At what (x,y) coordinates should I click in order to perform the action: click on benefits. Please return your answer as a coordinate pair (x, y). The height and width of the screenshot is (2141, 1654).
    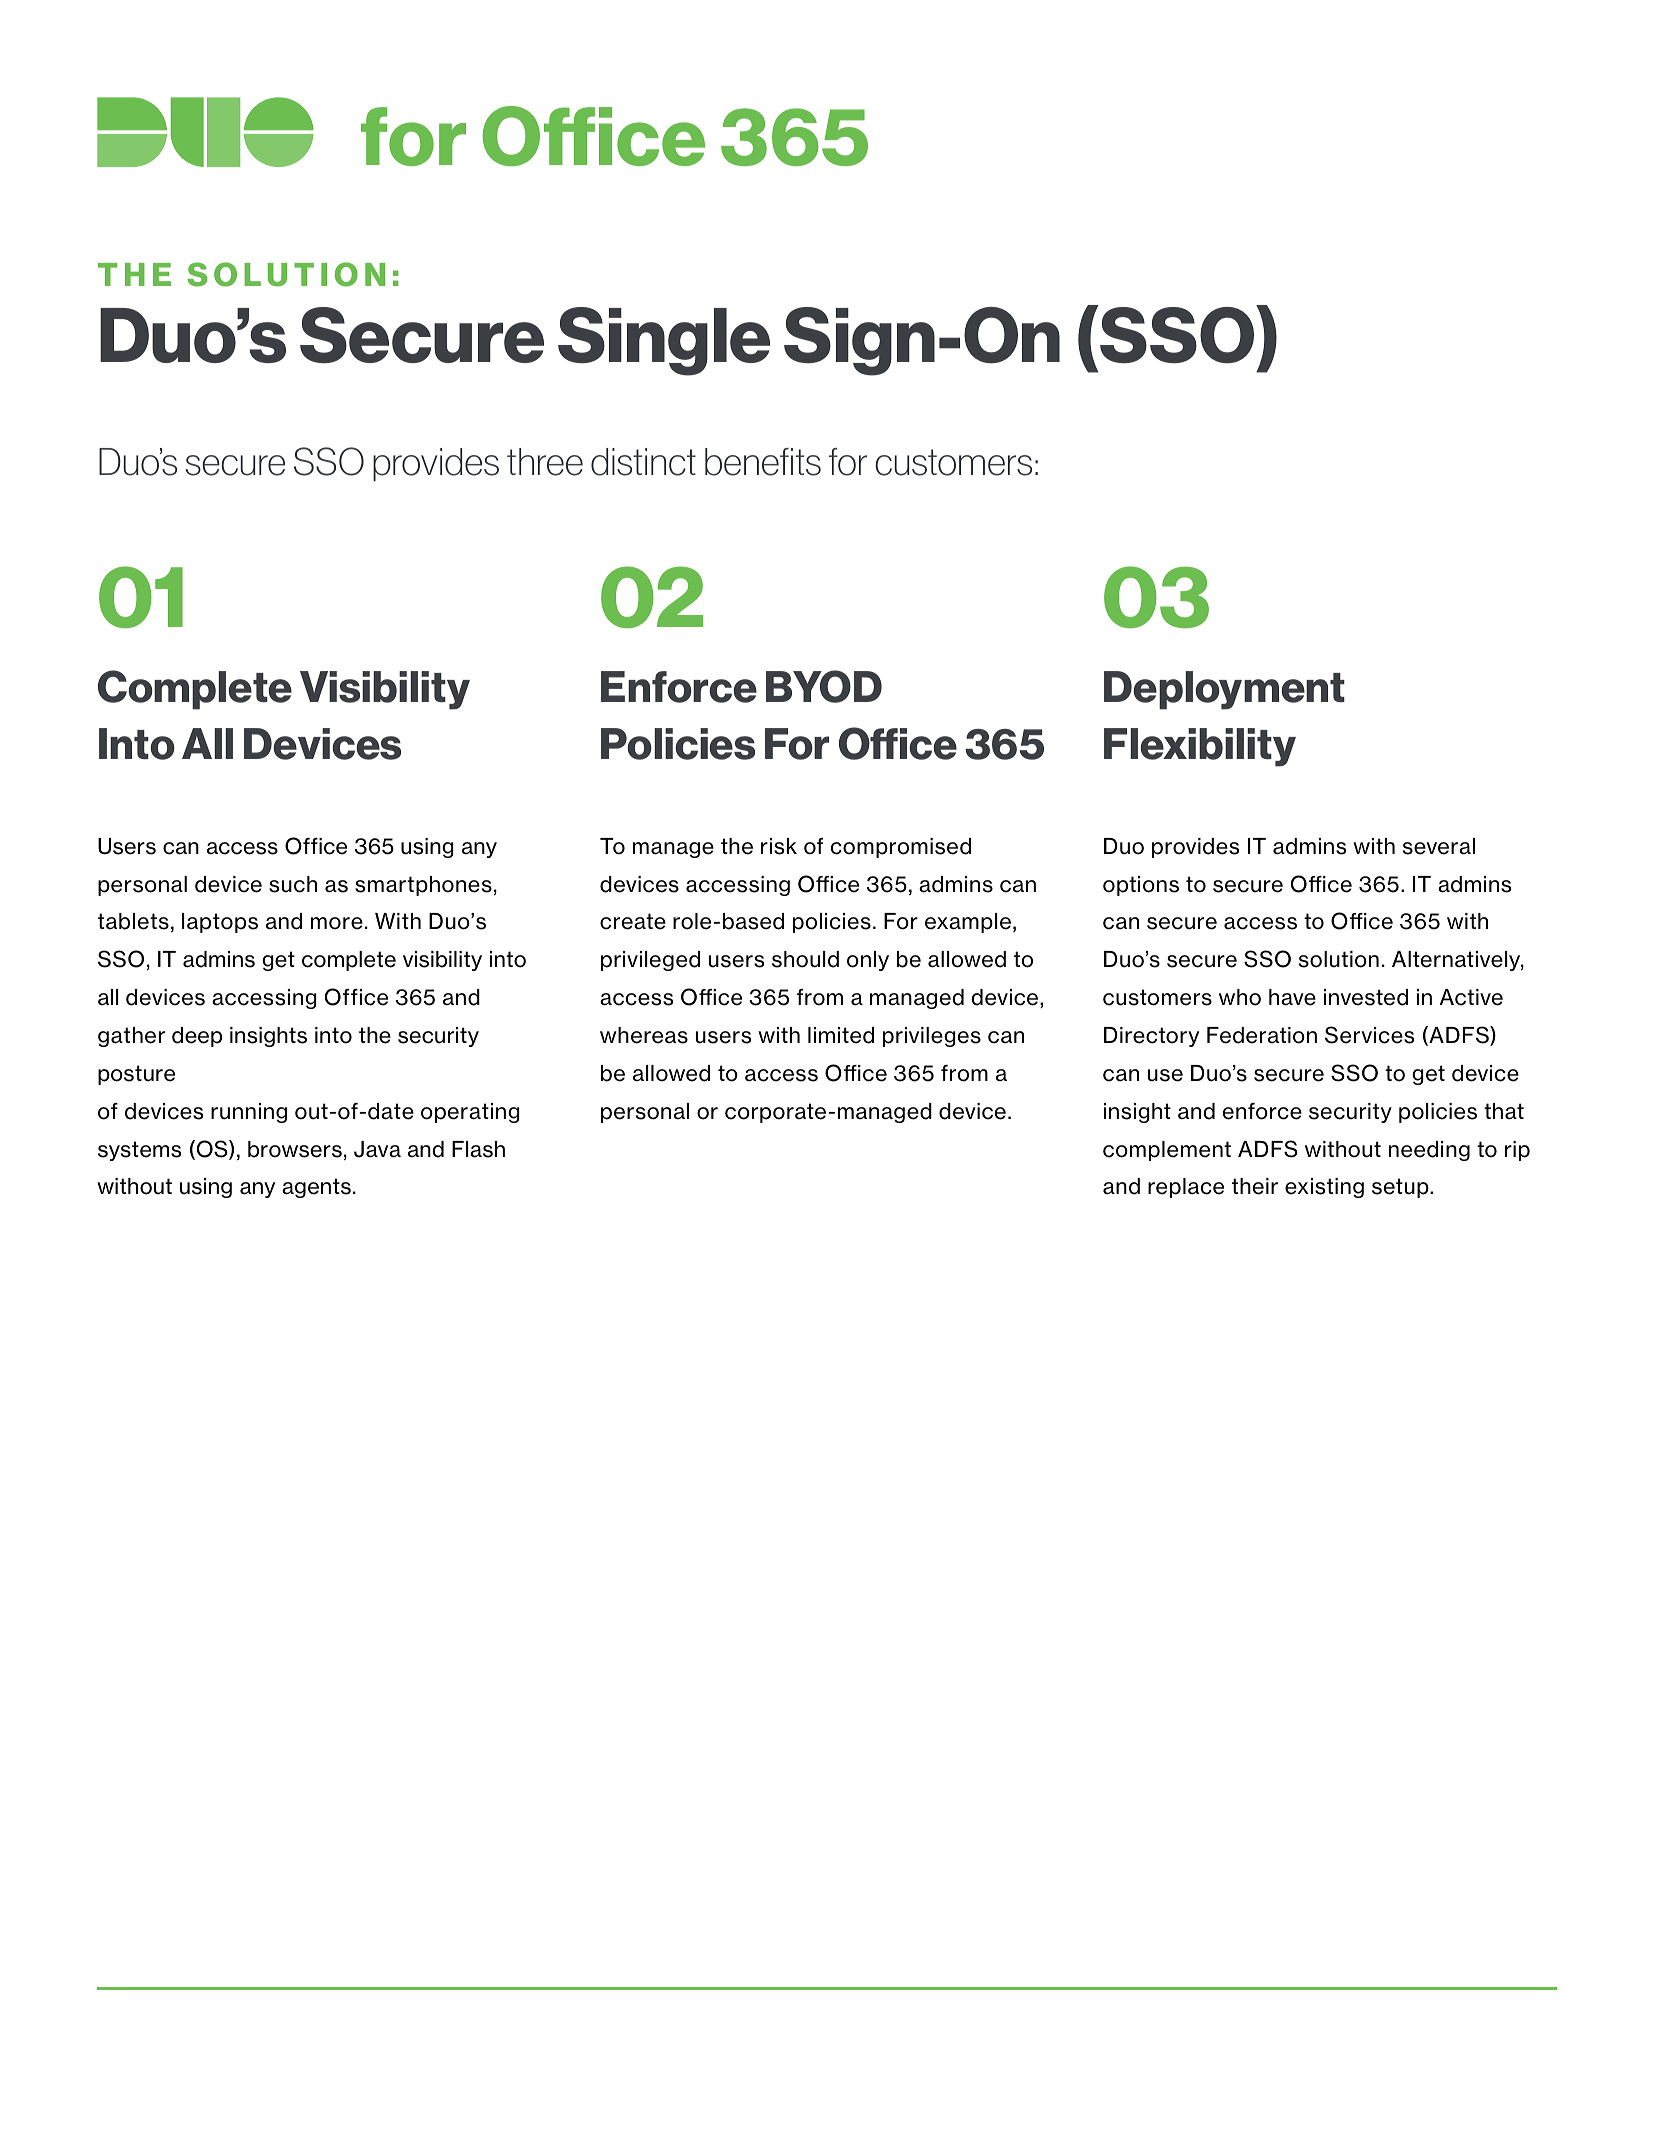
    Looking at the image, I should click on (763, 462).
